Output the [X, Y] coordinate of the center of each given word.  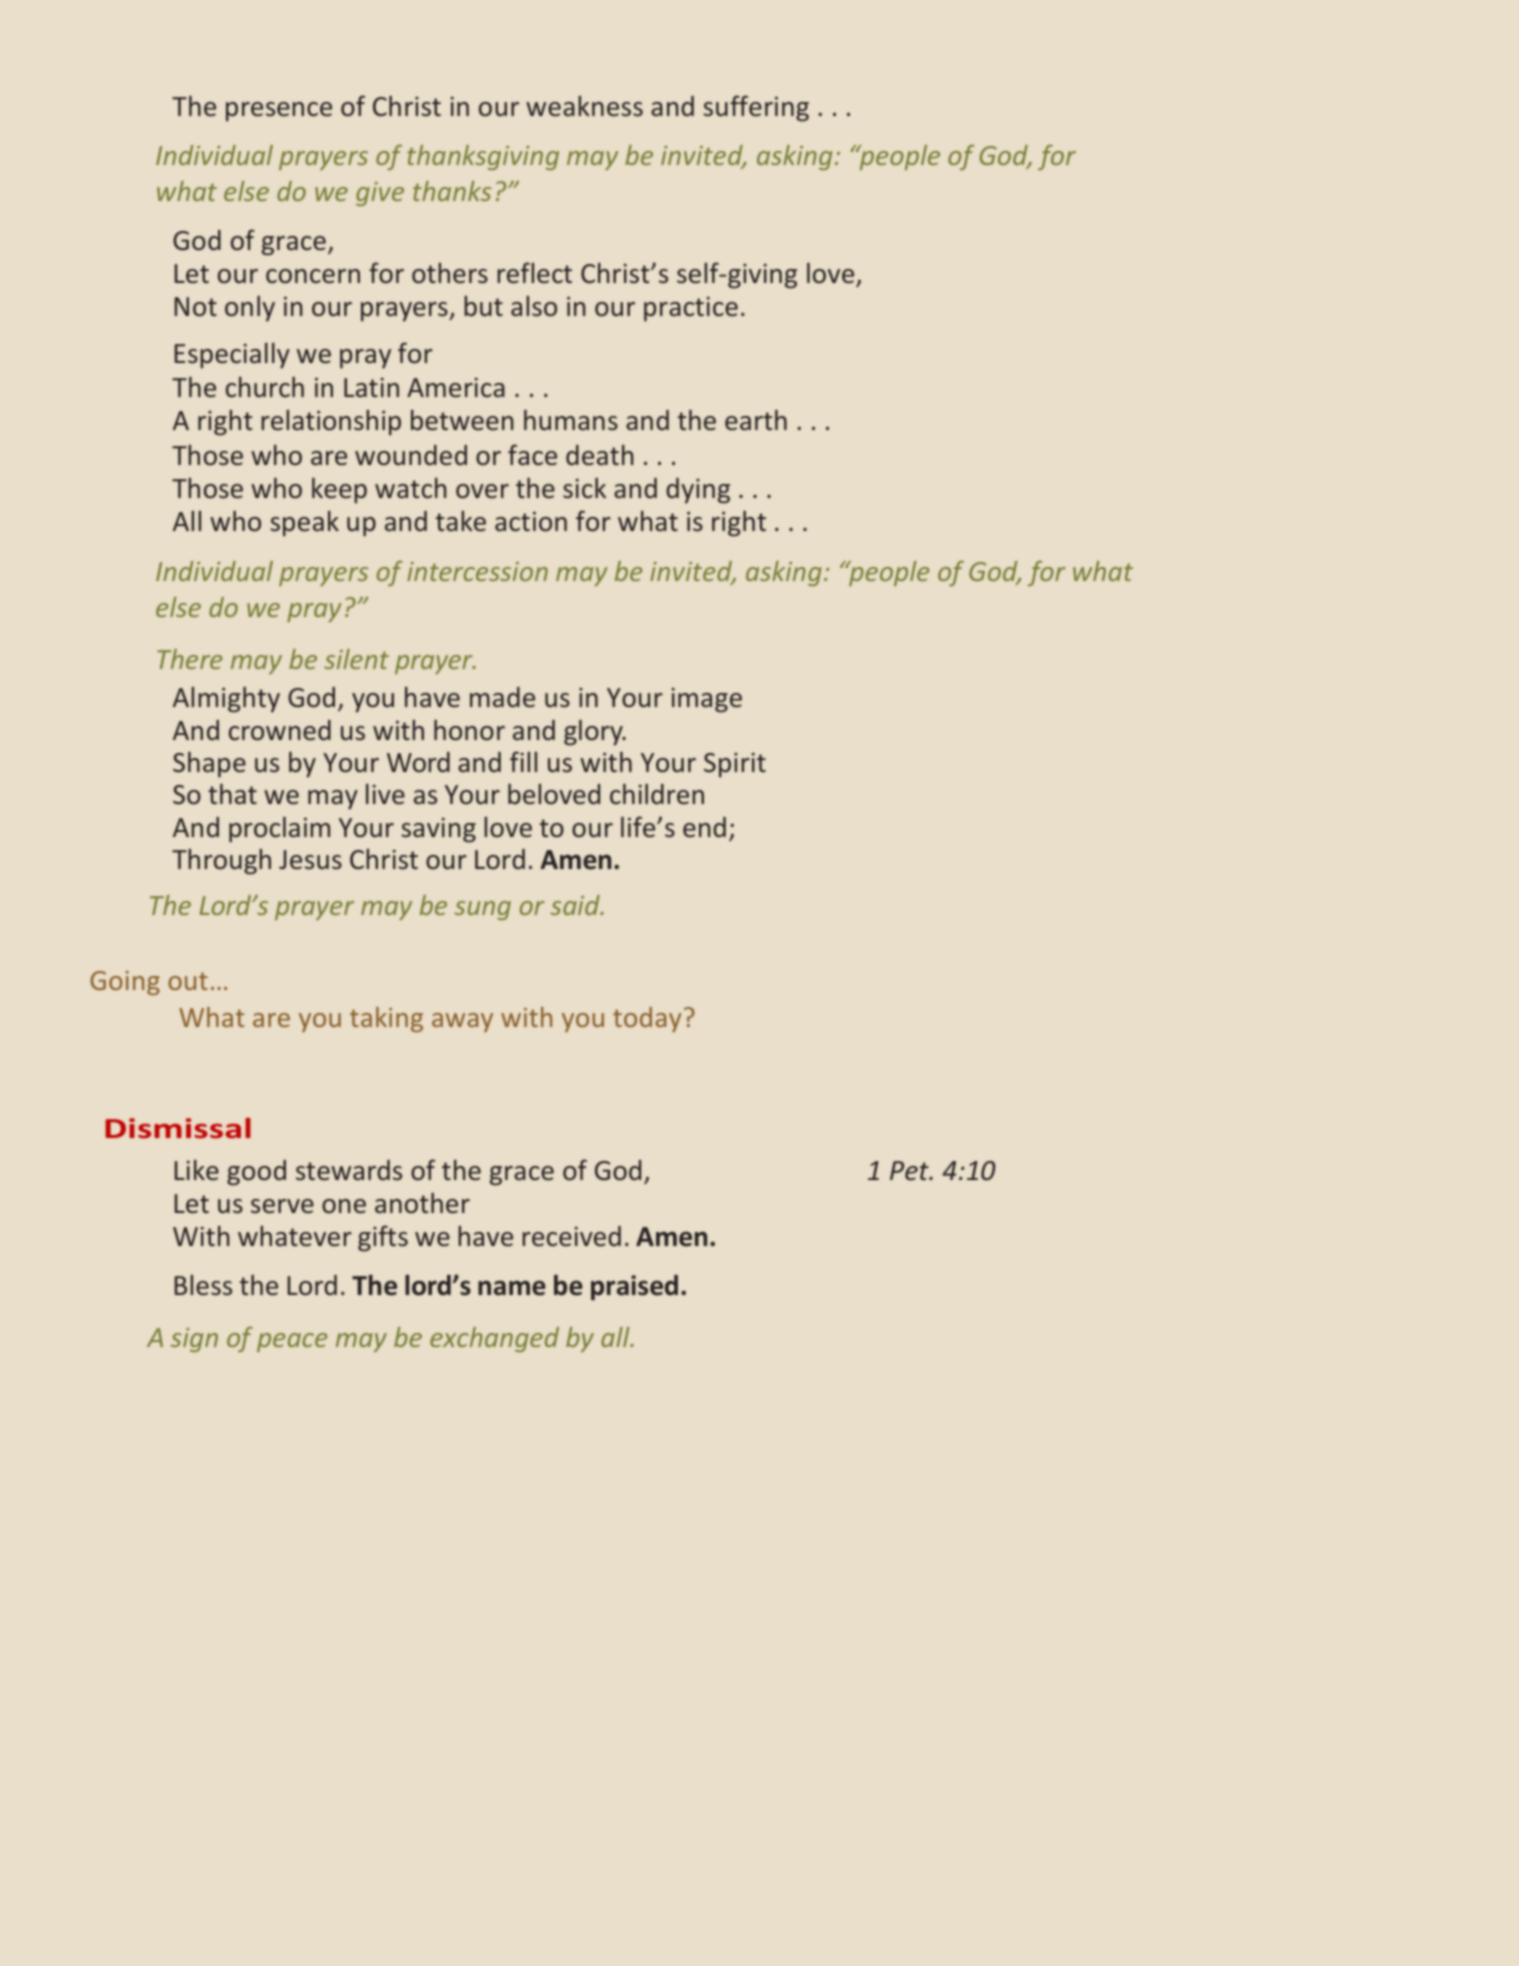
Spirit [735, 765]
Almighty [226, 700]
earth [756, 420]
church [265, 387]
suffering [756, 108]
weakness [584, 106]
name [512, 1288]
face [532, 454]
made [502, 697]
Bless [203, 1285]
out [188, 981]
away [462, 1022]
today [647, 1019]
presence [279, 112]
